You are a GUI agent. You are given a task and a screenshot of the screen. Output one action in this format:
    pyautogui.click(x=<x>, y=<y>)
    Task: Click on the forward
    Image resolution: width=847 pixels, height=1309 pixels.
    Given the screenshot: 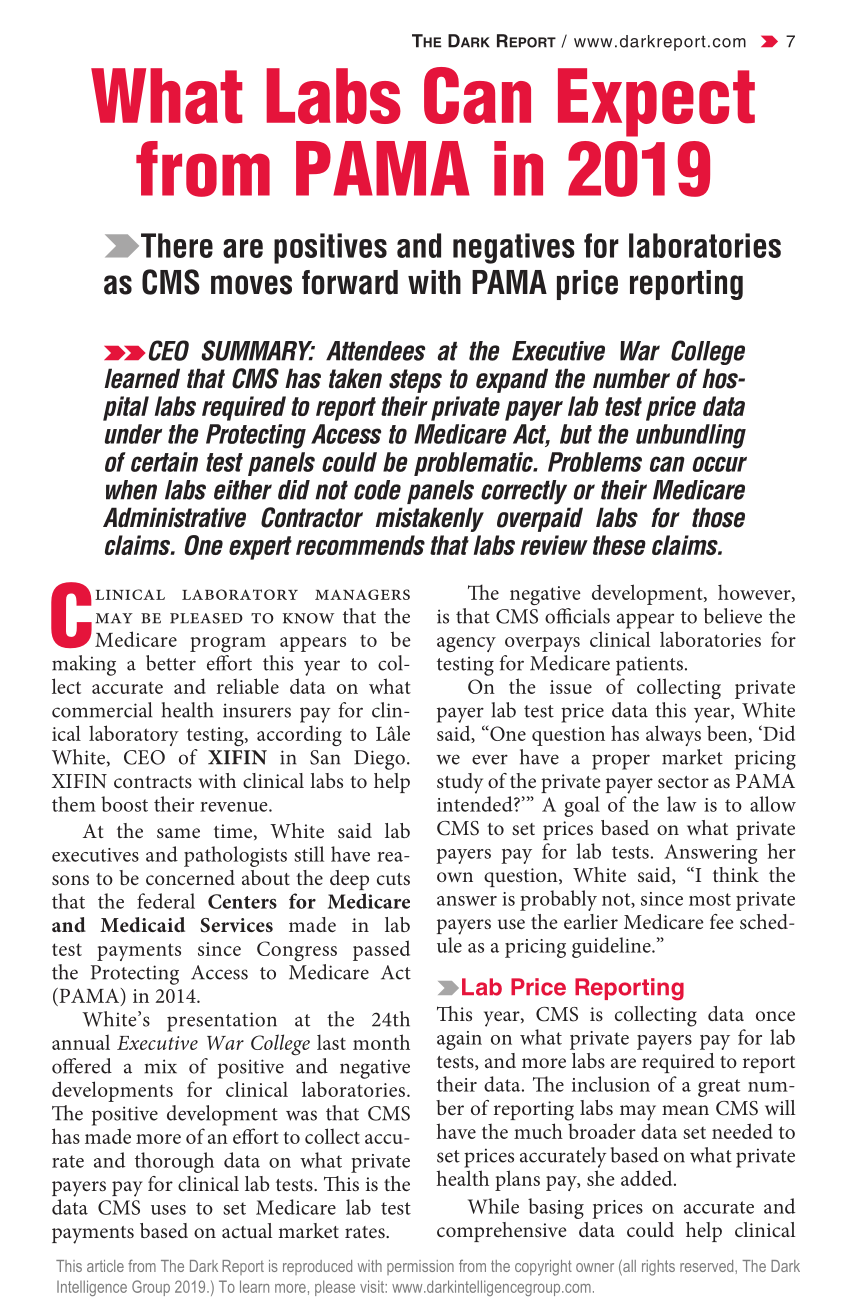 What is the action you would take?
    pyautogui.click(x=350, y=282)
